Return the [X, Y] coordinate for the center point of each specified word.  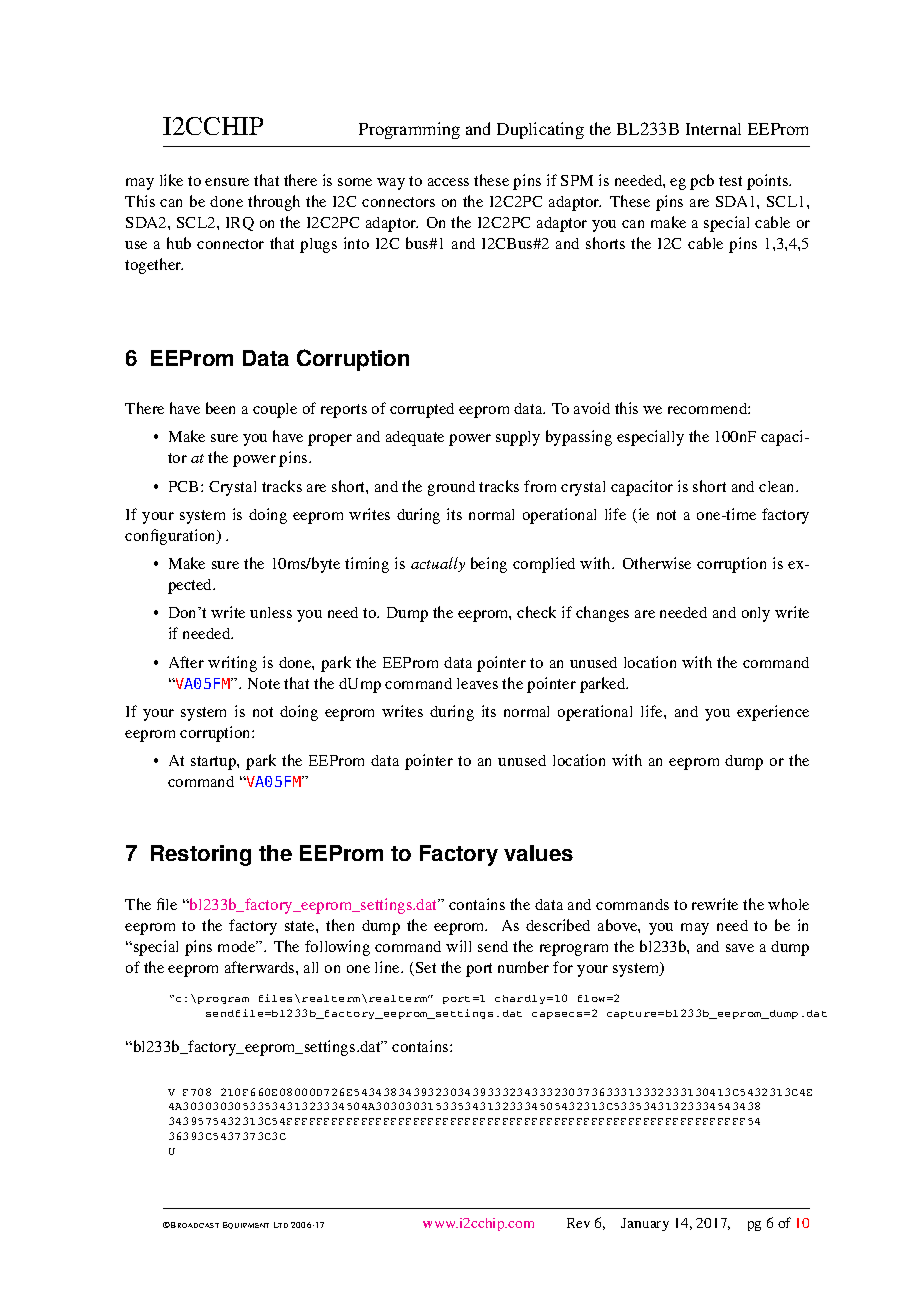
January [645, 1224]
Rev [578, 1223]
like [171, 180]
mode [238, 946]
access [448, 182]
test [730, 181]
